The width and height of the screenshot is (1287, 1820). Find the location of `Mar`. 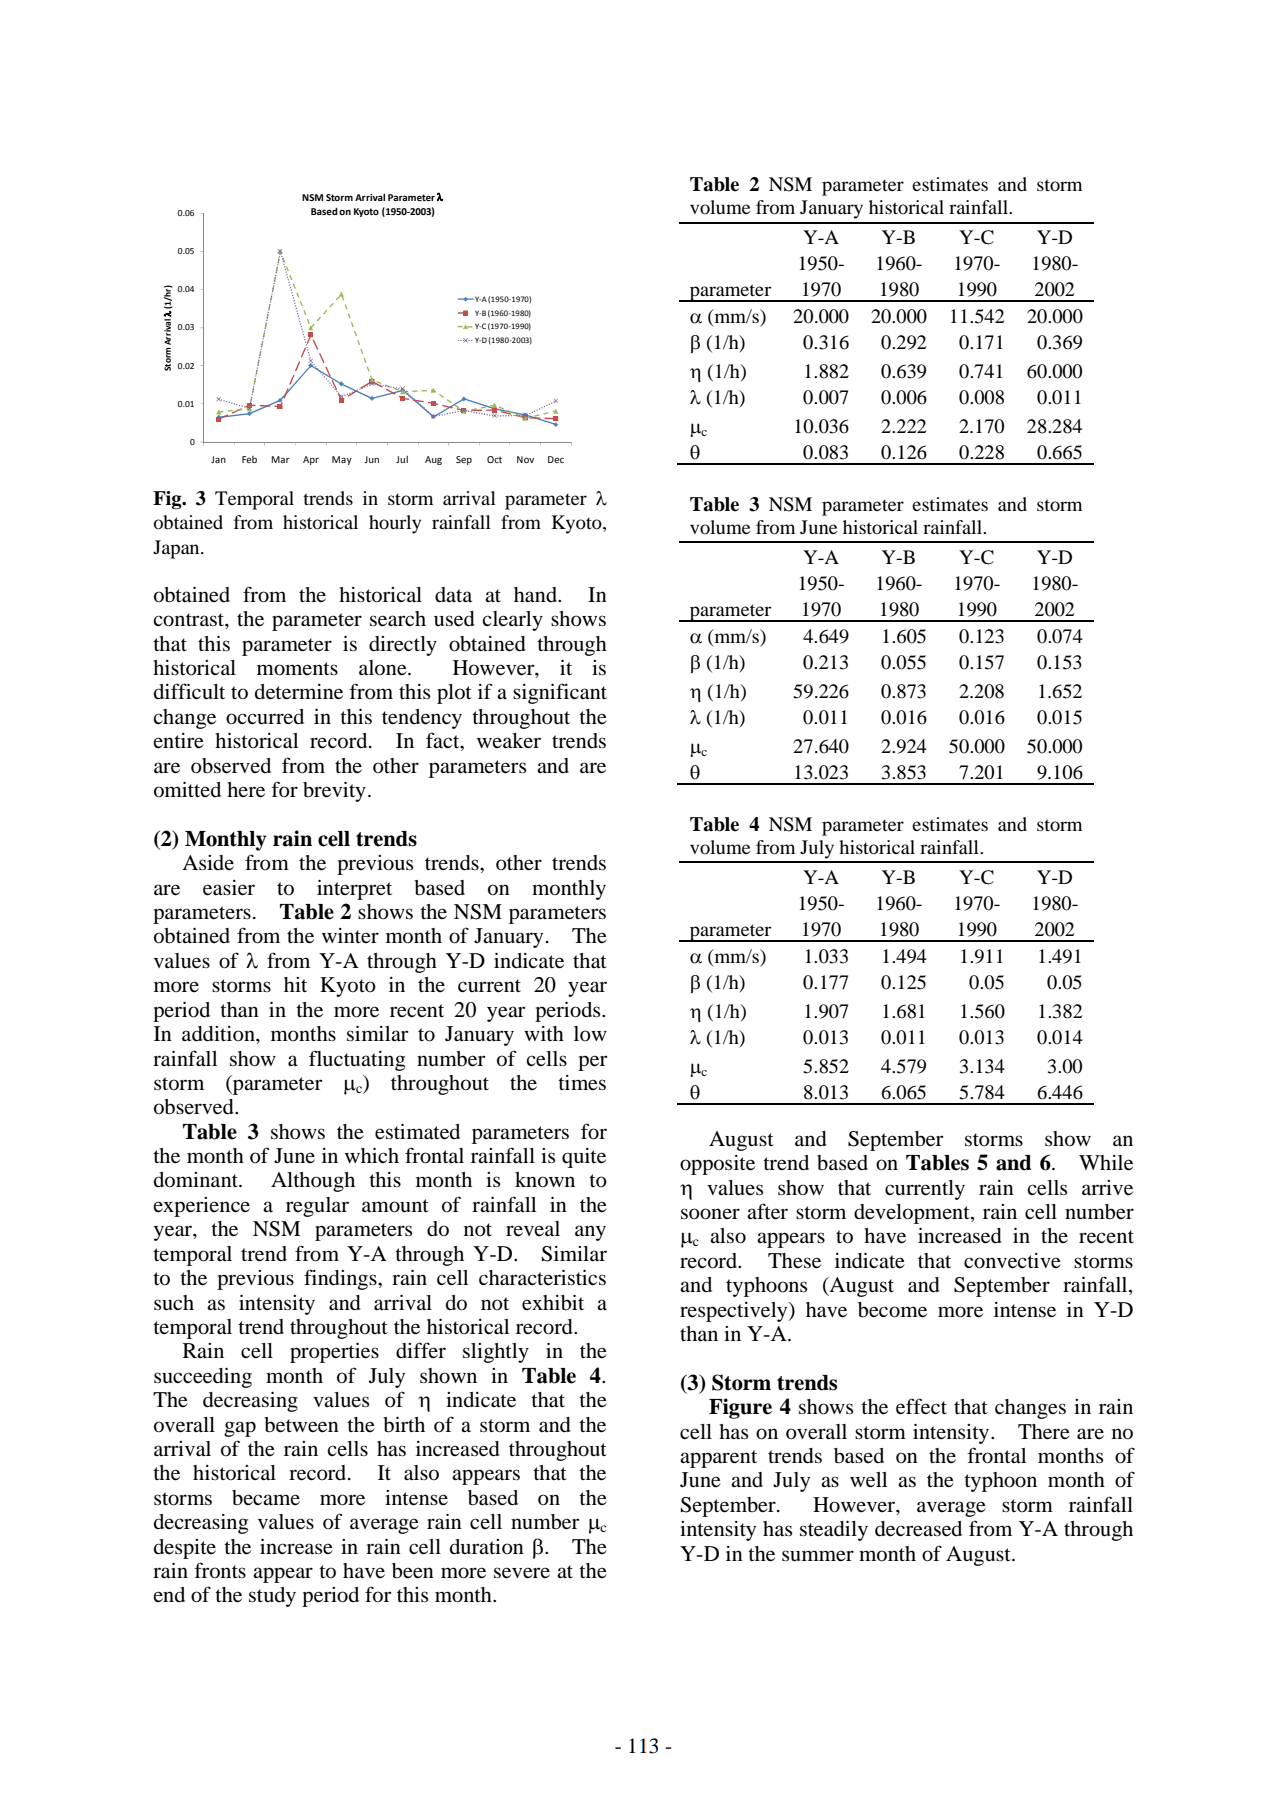

Mar is located at coordinates (280, 459).
